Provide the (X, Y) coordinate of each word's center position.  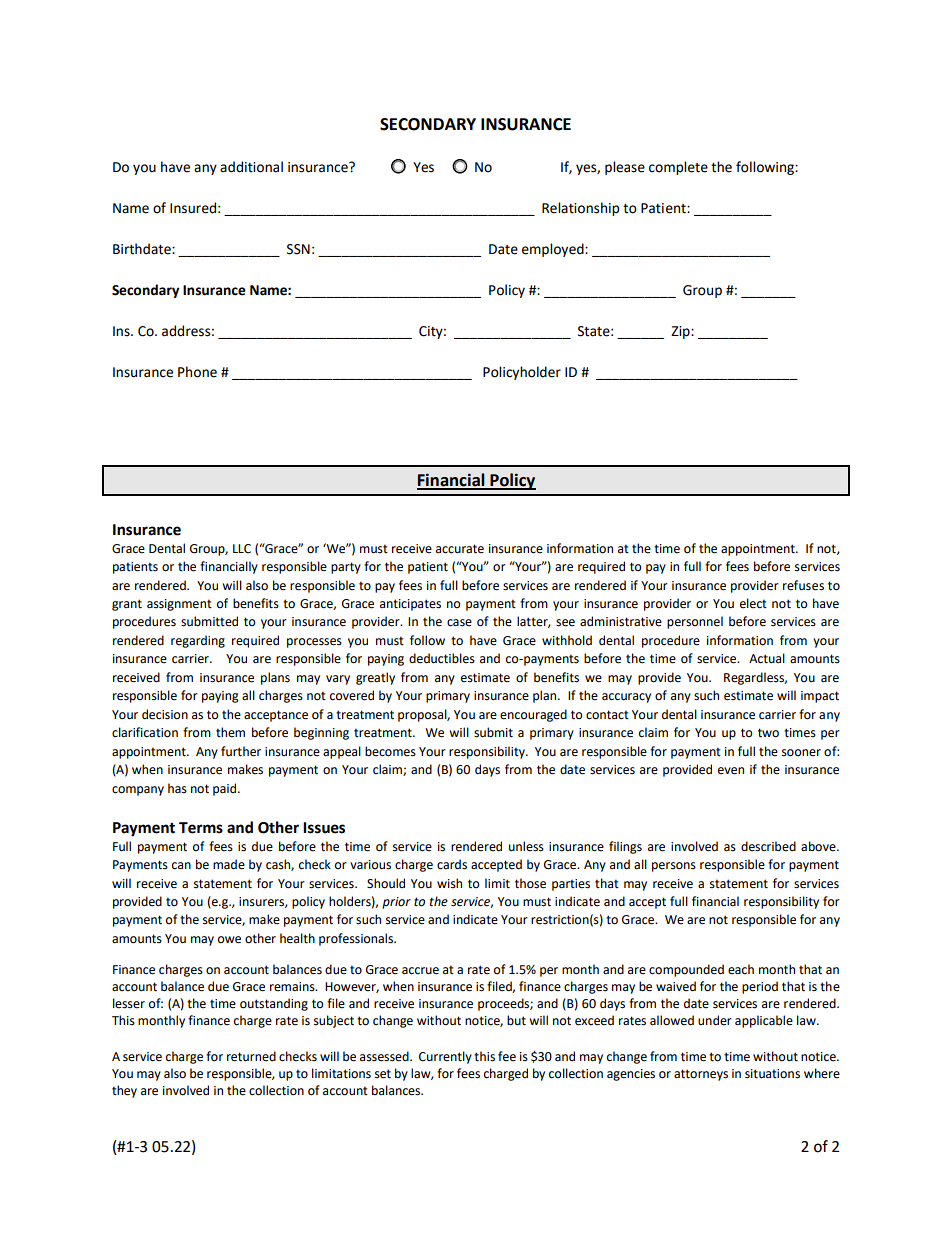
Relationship (580, 209)
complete (678, 168)
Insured (193, 208)
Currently (445, 1057)
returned (251, 1056)
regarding (198, 641)
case (459, 623)
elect (753, 603)
